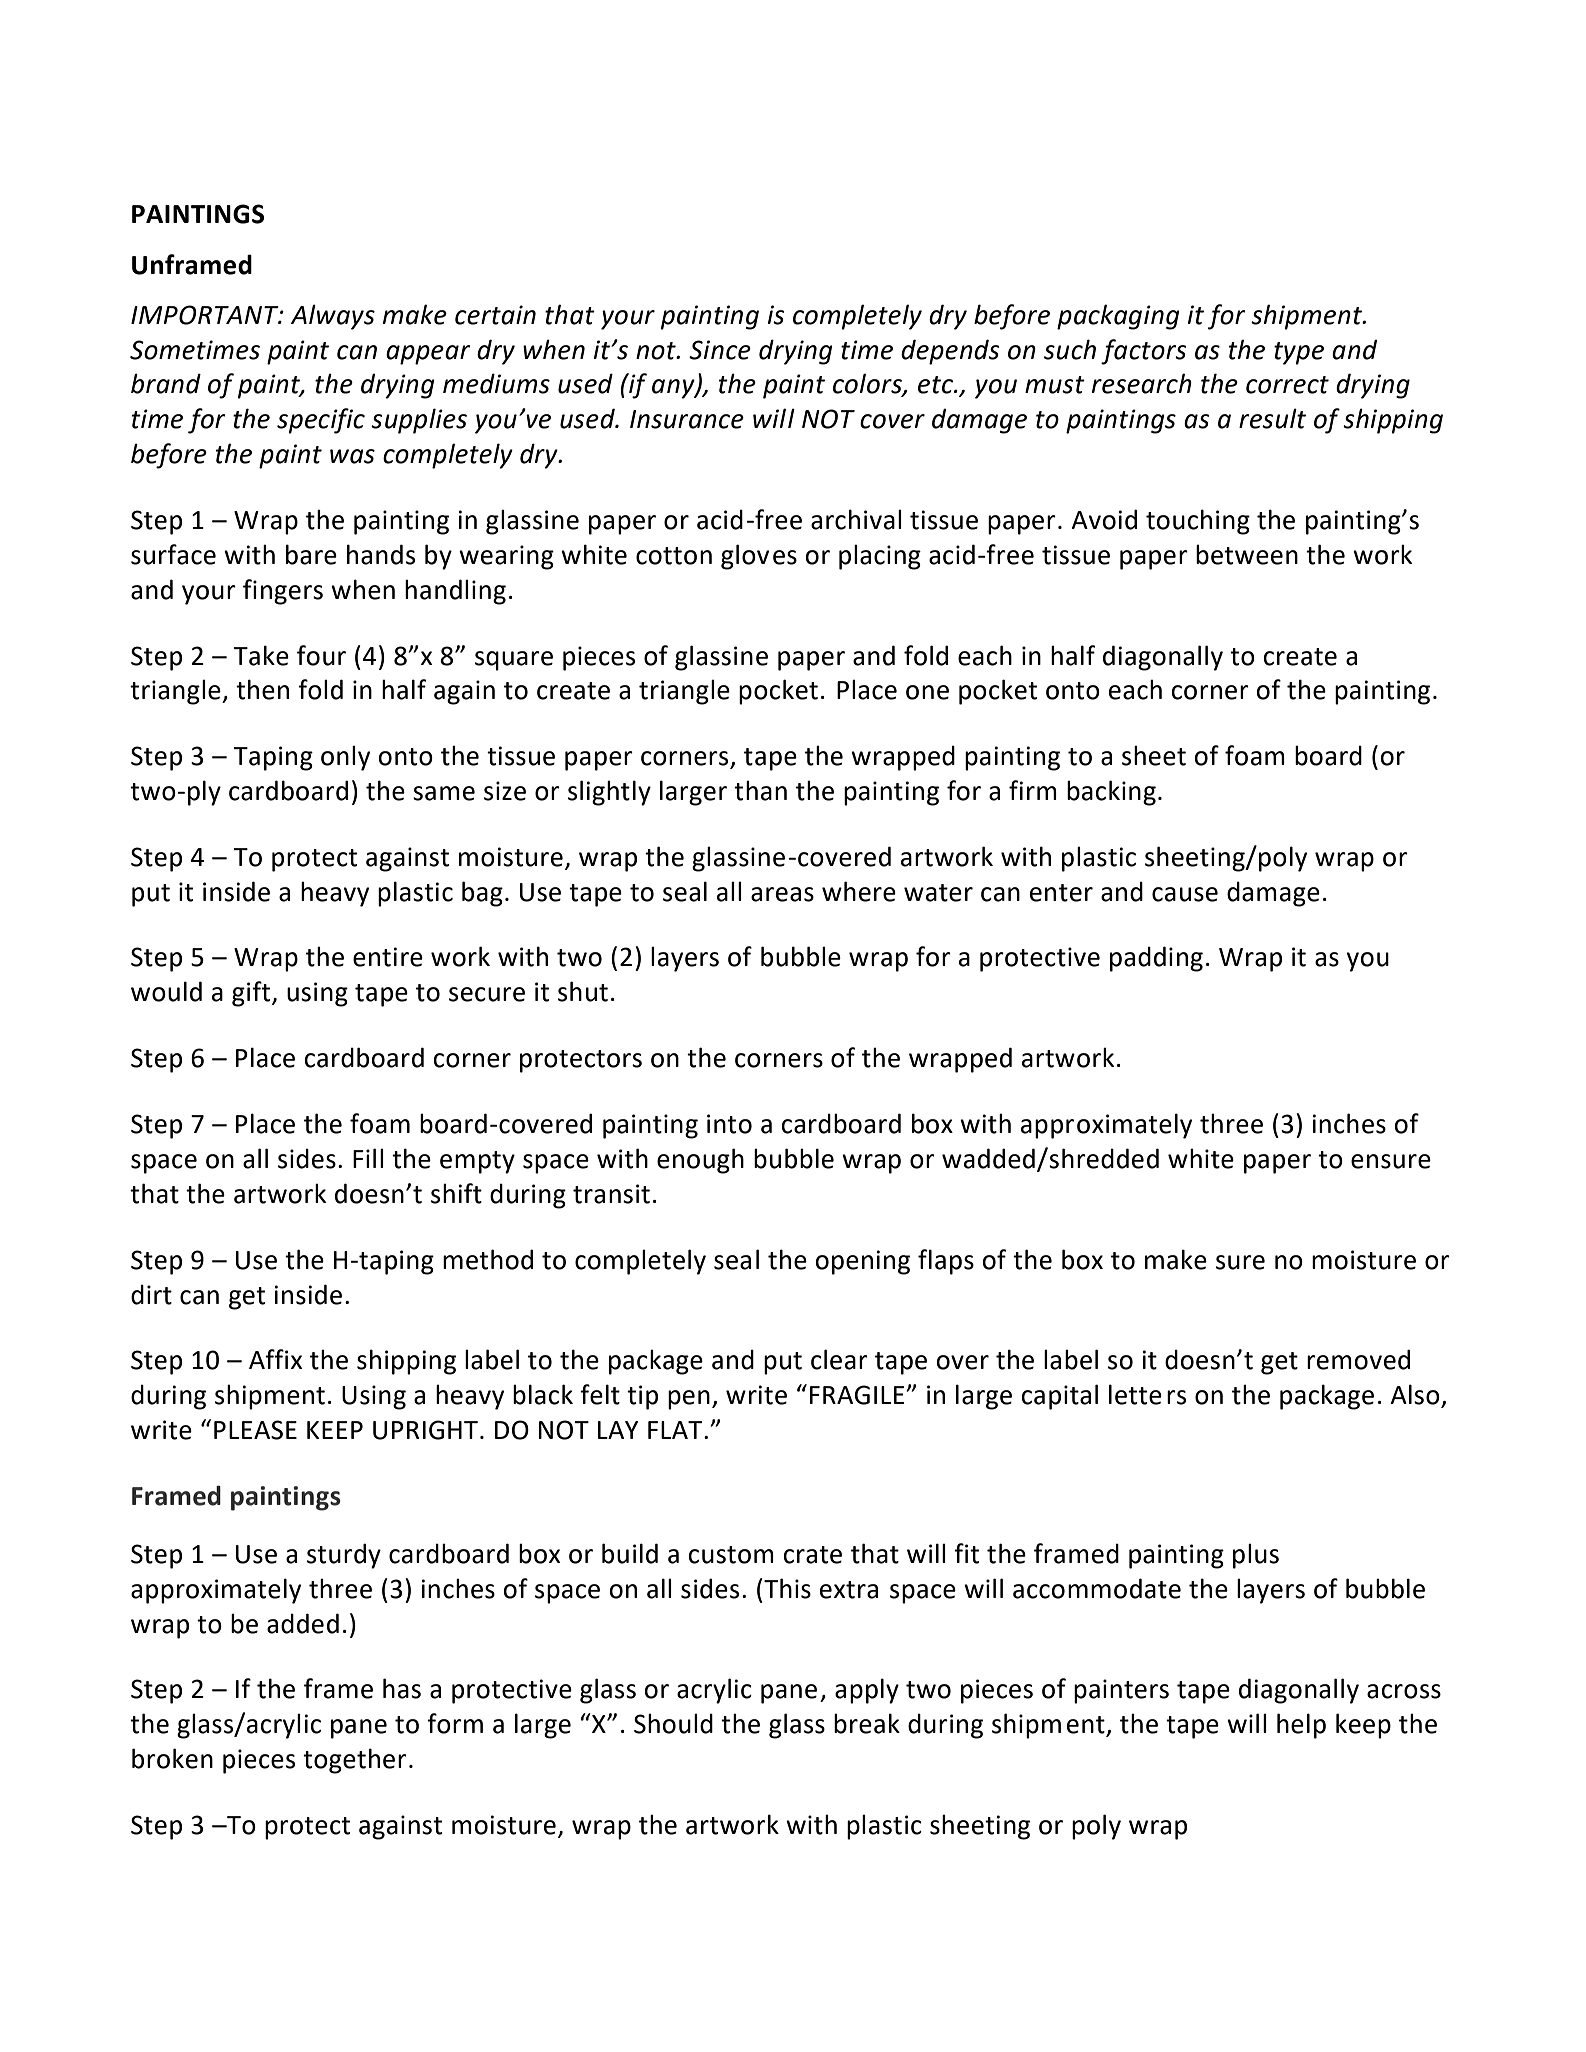 The image size is (1586, 2052). What do you see at coordinates (1358, 1359) in the screenshot?
I see `removed` at bounding box center [1358, 1359].
